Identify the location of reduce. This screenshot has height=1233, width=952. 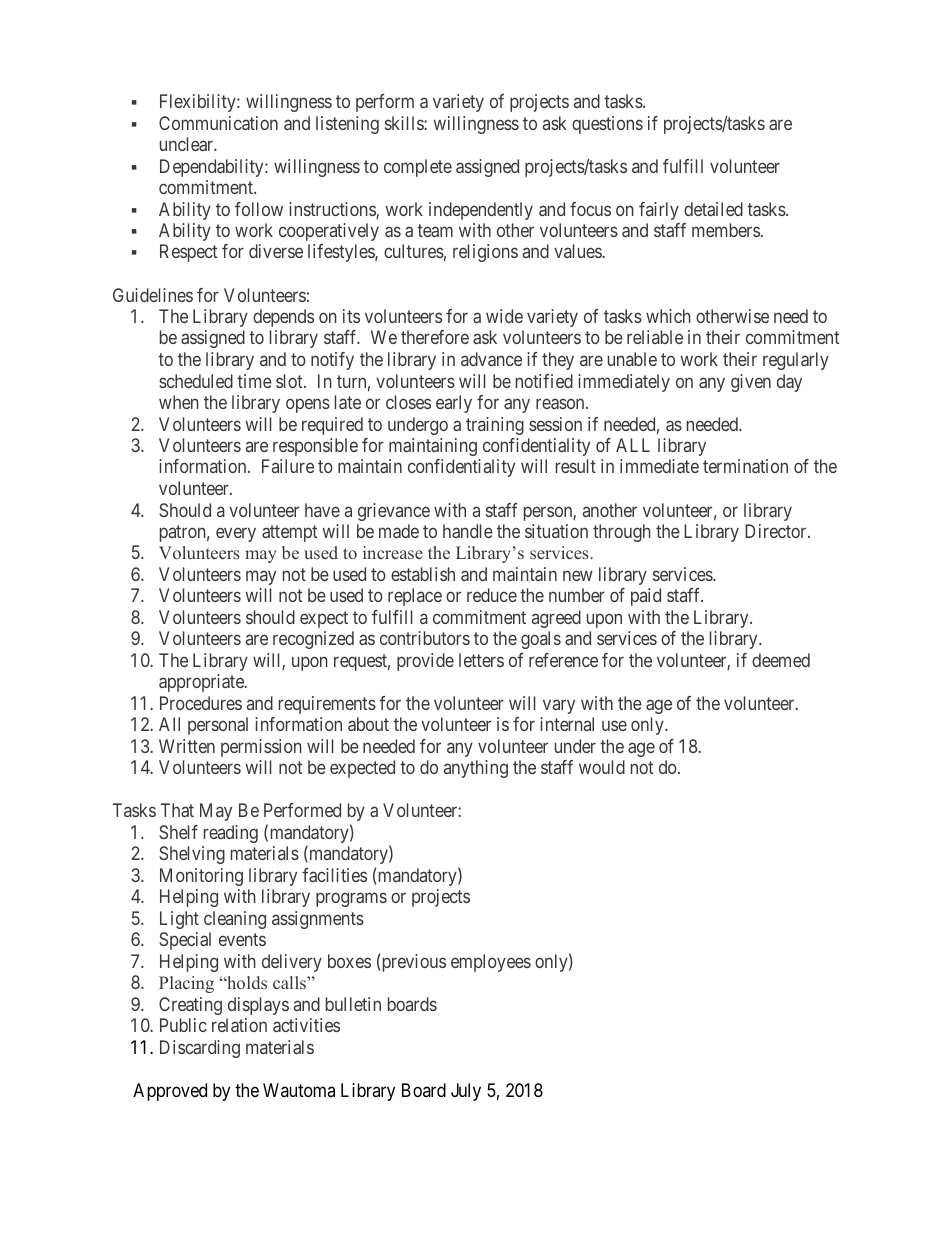
(492, 595).
